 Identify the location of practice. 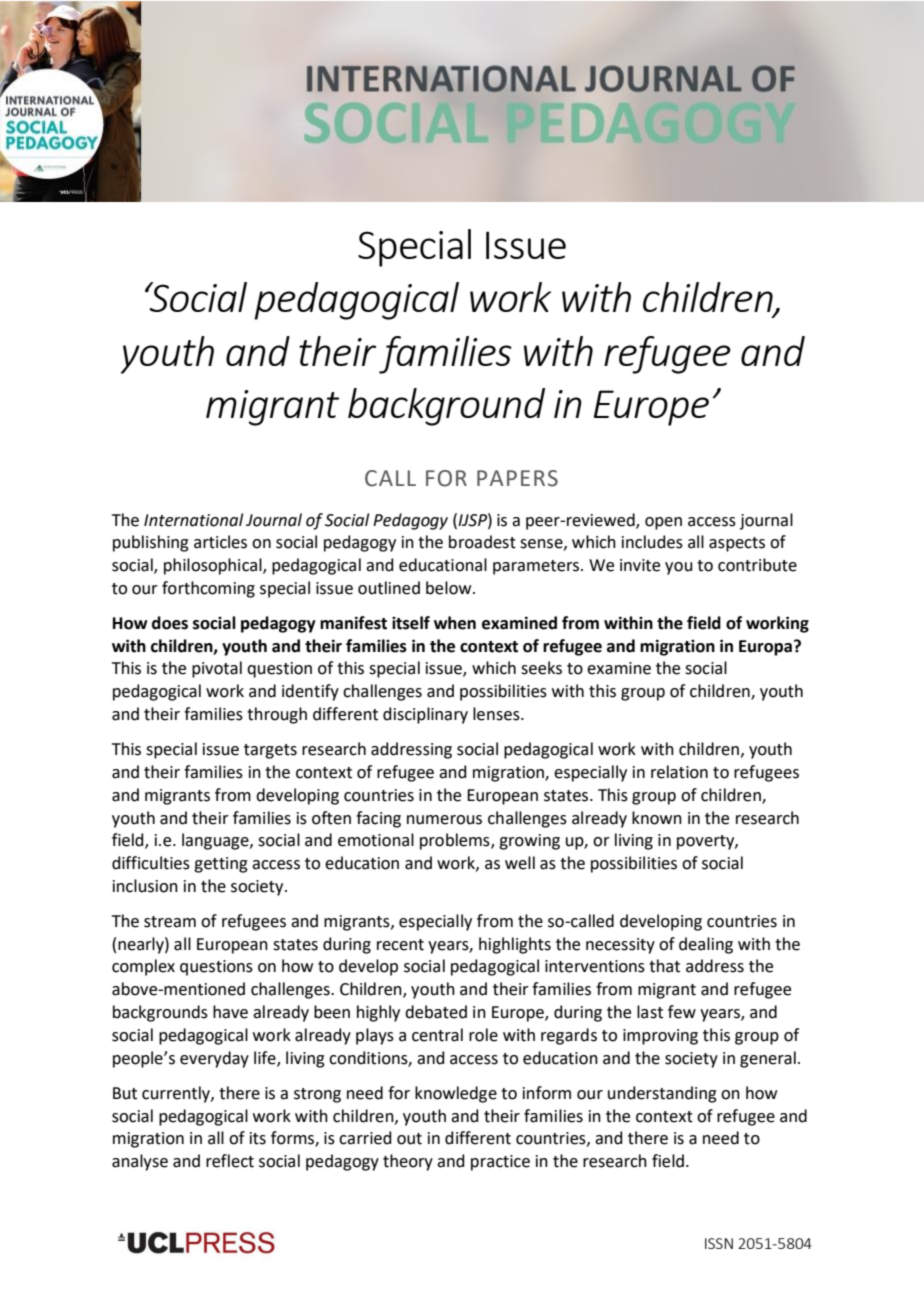
(500, 1163).
